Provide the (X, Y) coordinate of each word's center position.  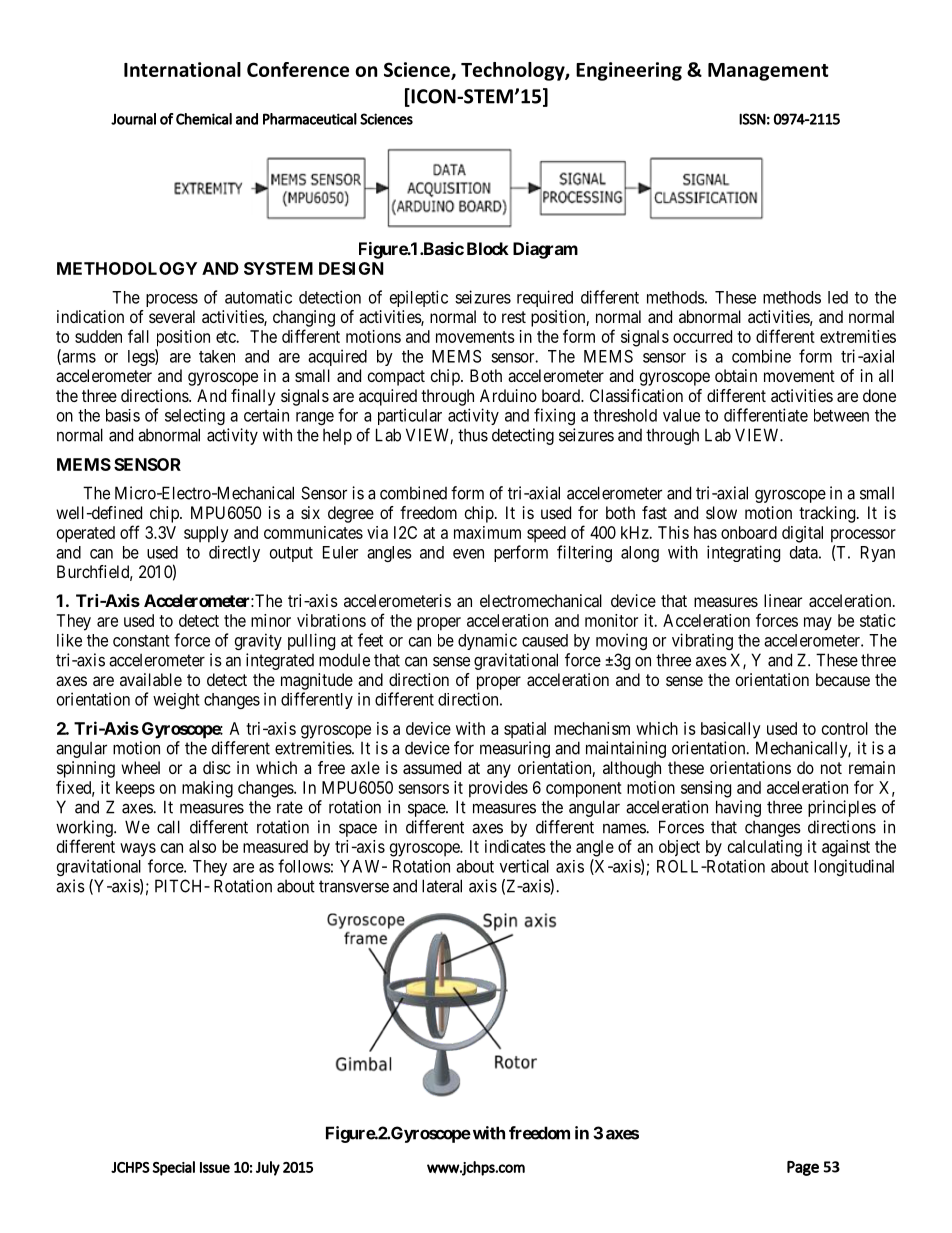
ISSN (752, 119)
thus (473, 435)
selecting (195, 416)
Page (803, 1168)
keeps (135, 789)
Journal (133, 119)
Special (174, 1168)
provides (498, 789)
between (841, 415)
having (738, 808)
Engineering (629, 71)
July (268, 1168)
